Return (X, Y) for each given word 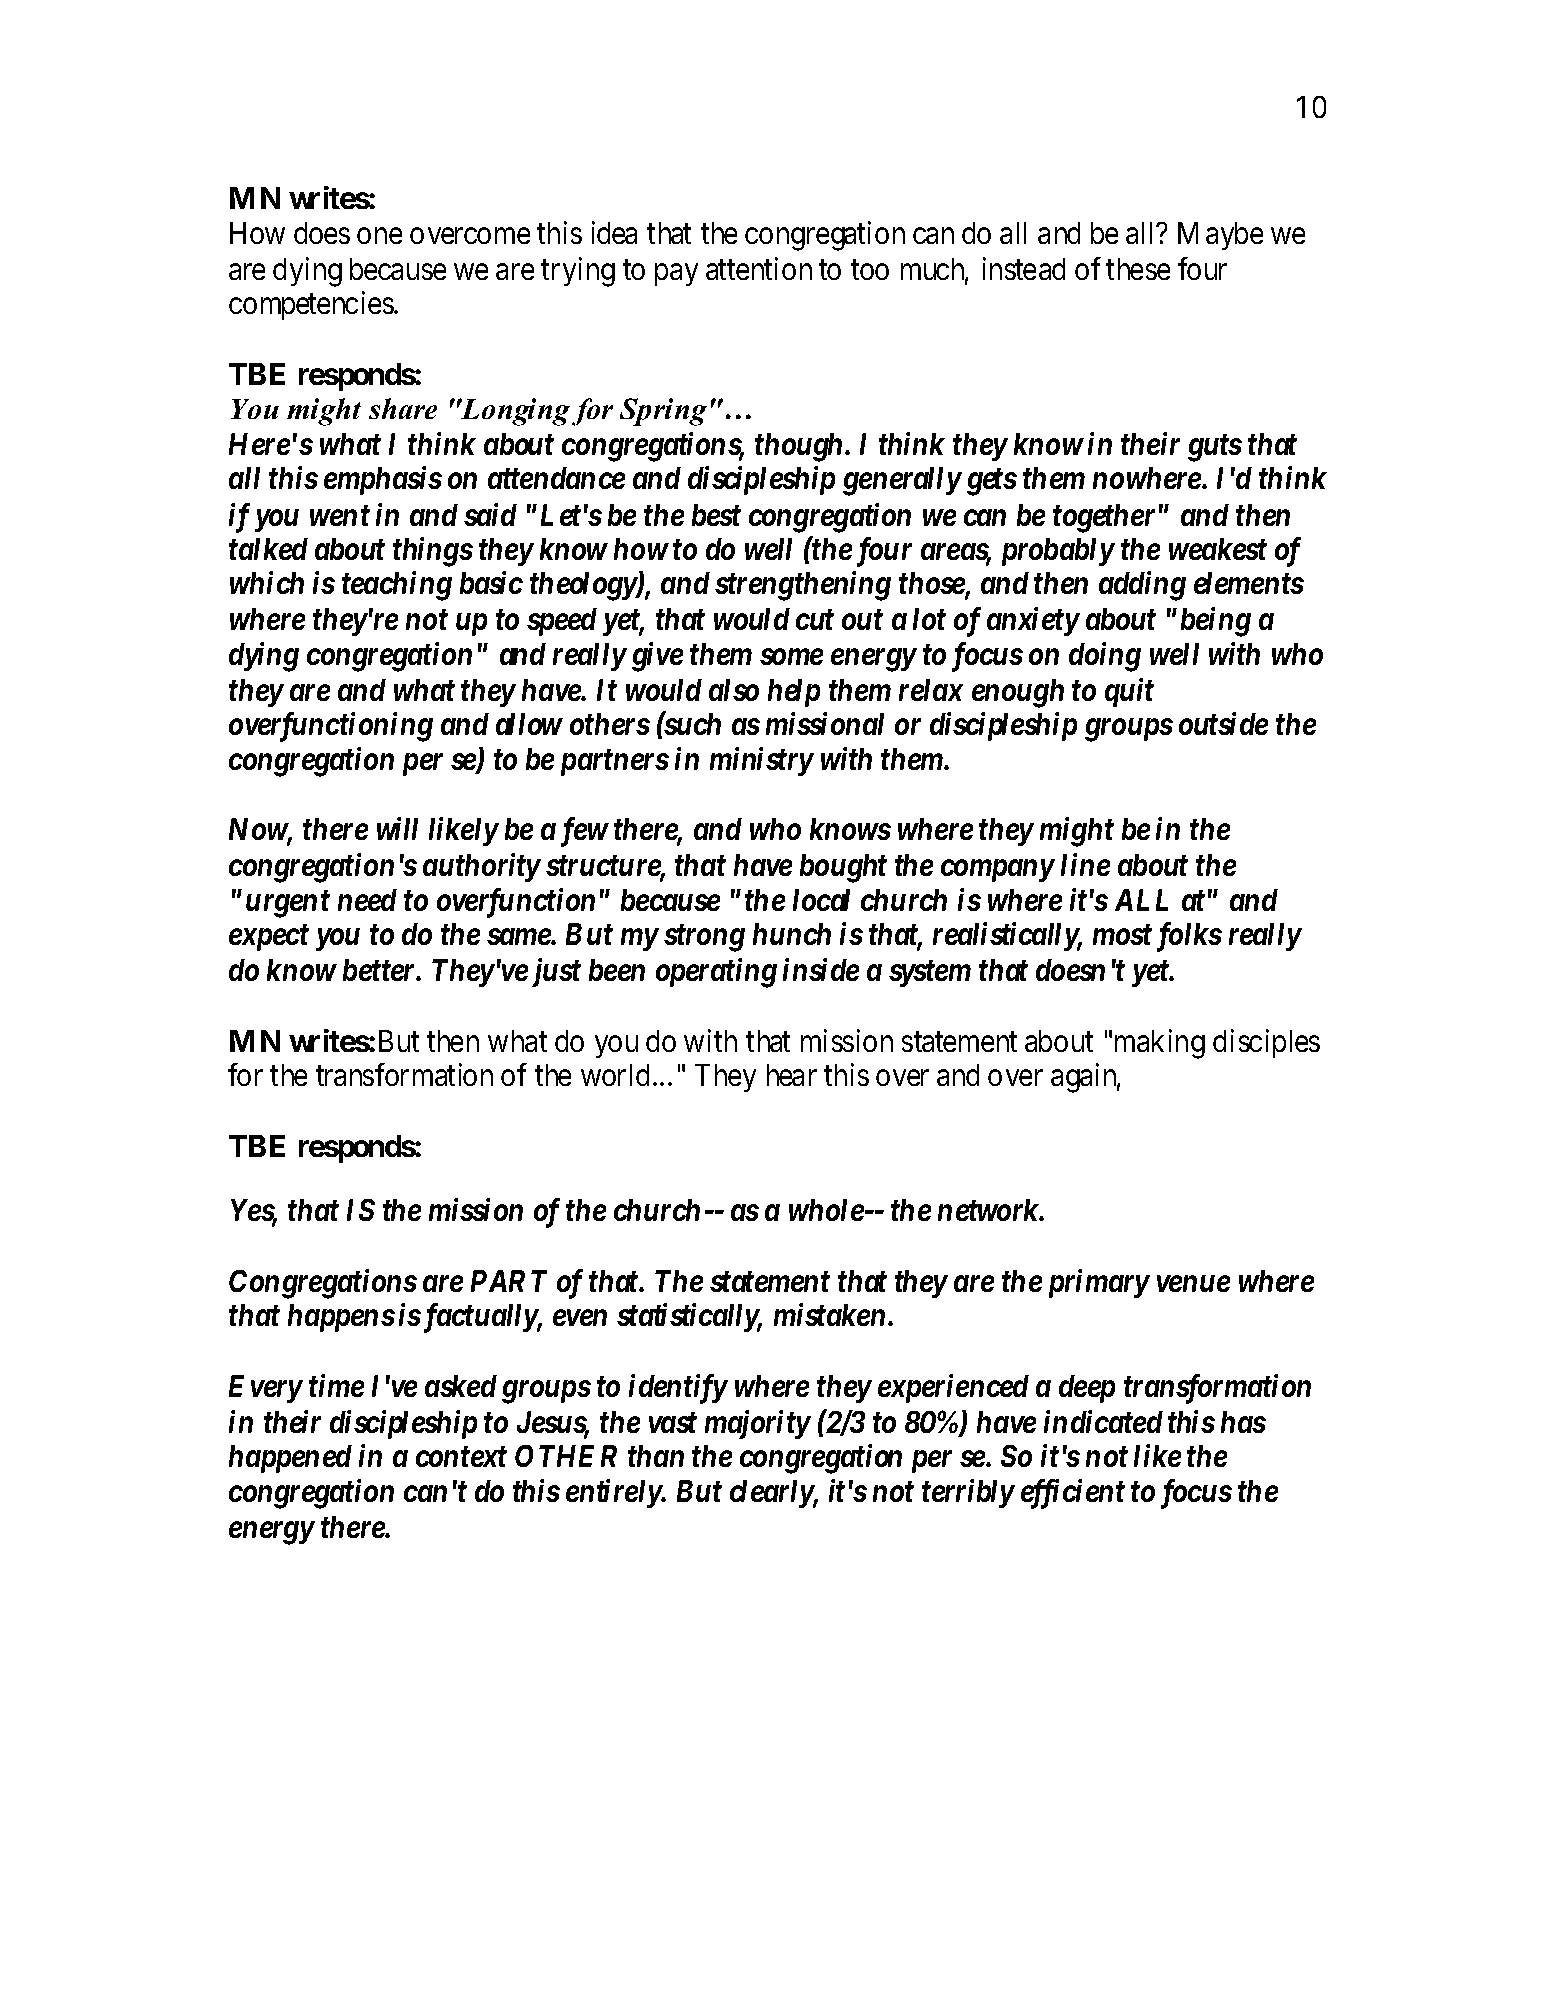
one (379, 236)
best (716, 515)
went (340, 516)
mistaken (829, 1314)
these (1138, 269)
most (1122, 935)
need (367, 900)
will (397, 828)
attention (759, 268)
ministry (761, 761)
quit (1129, 692)
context (461, 1457)
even (580, 1318)
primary (1099, 1283)
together (1104, 518)
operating (716, 973)
